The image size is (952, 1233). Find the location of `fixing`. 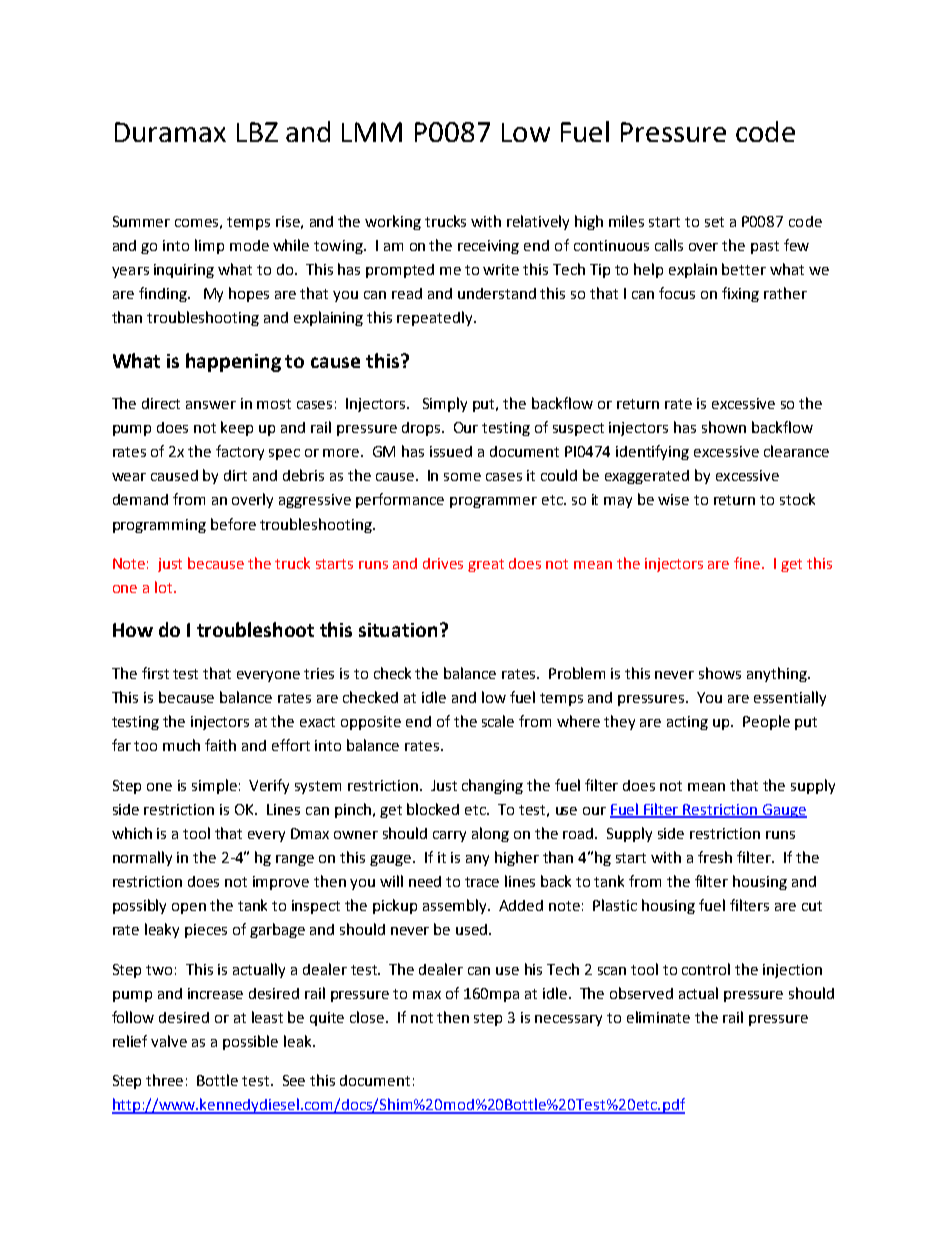

fixing is located at coordinates (740, 294).
